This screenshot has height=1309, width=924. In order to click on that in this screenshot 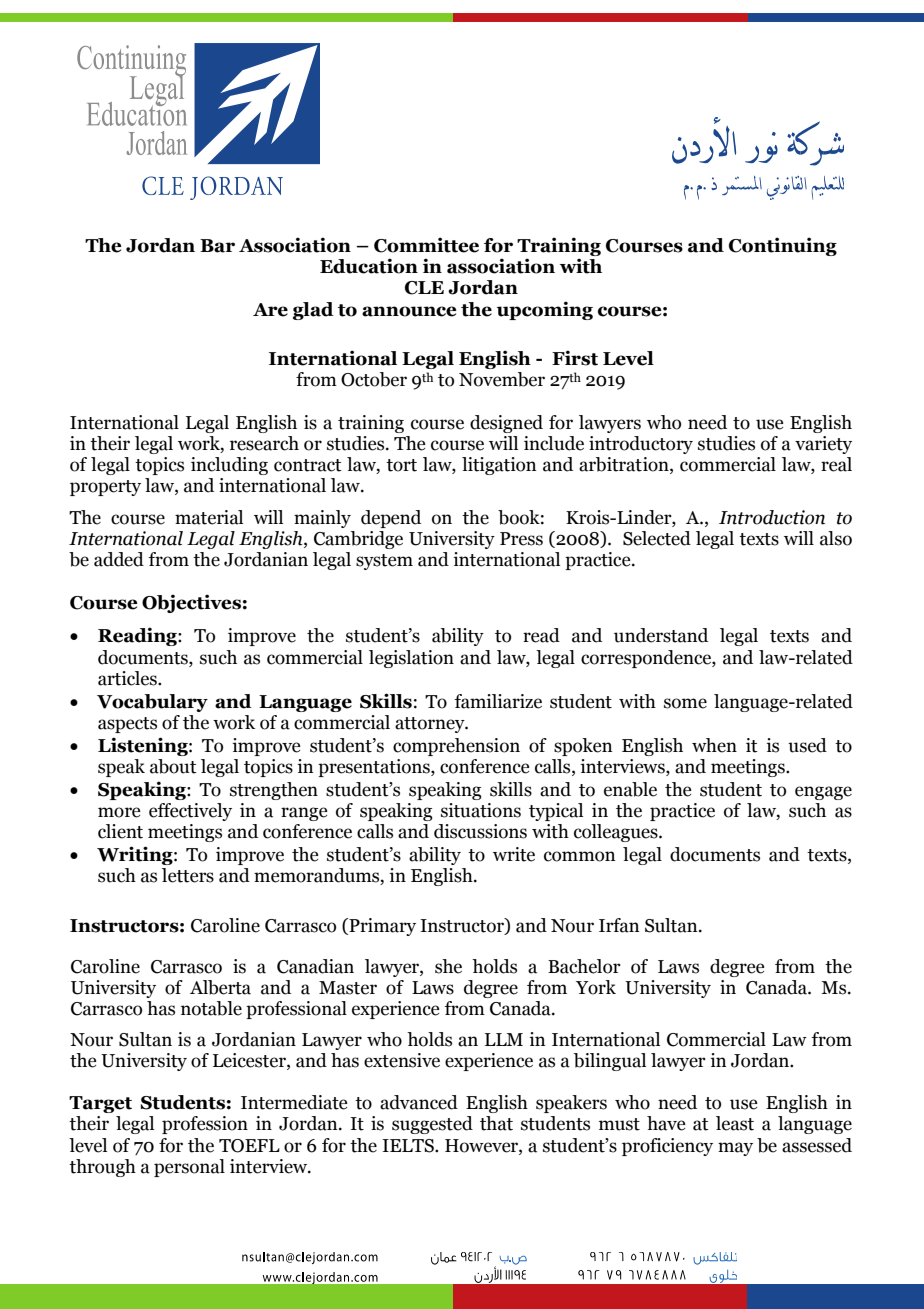, I will do `click(496, 1123)`.
